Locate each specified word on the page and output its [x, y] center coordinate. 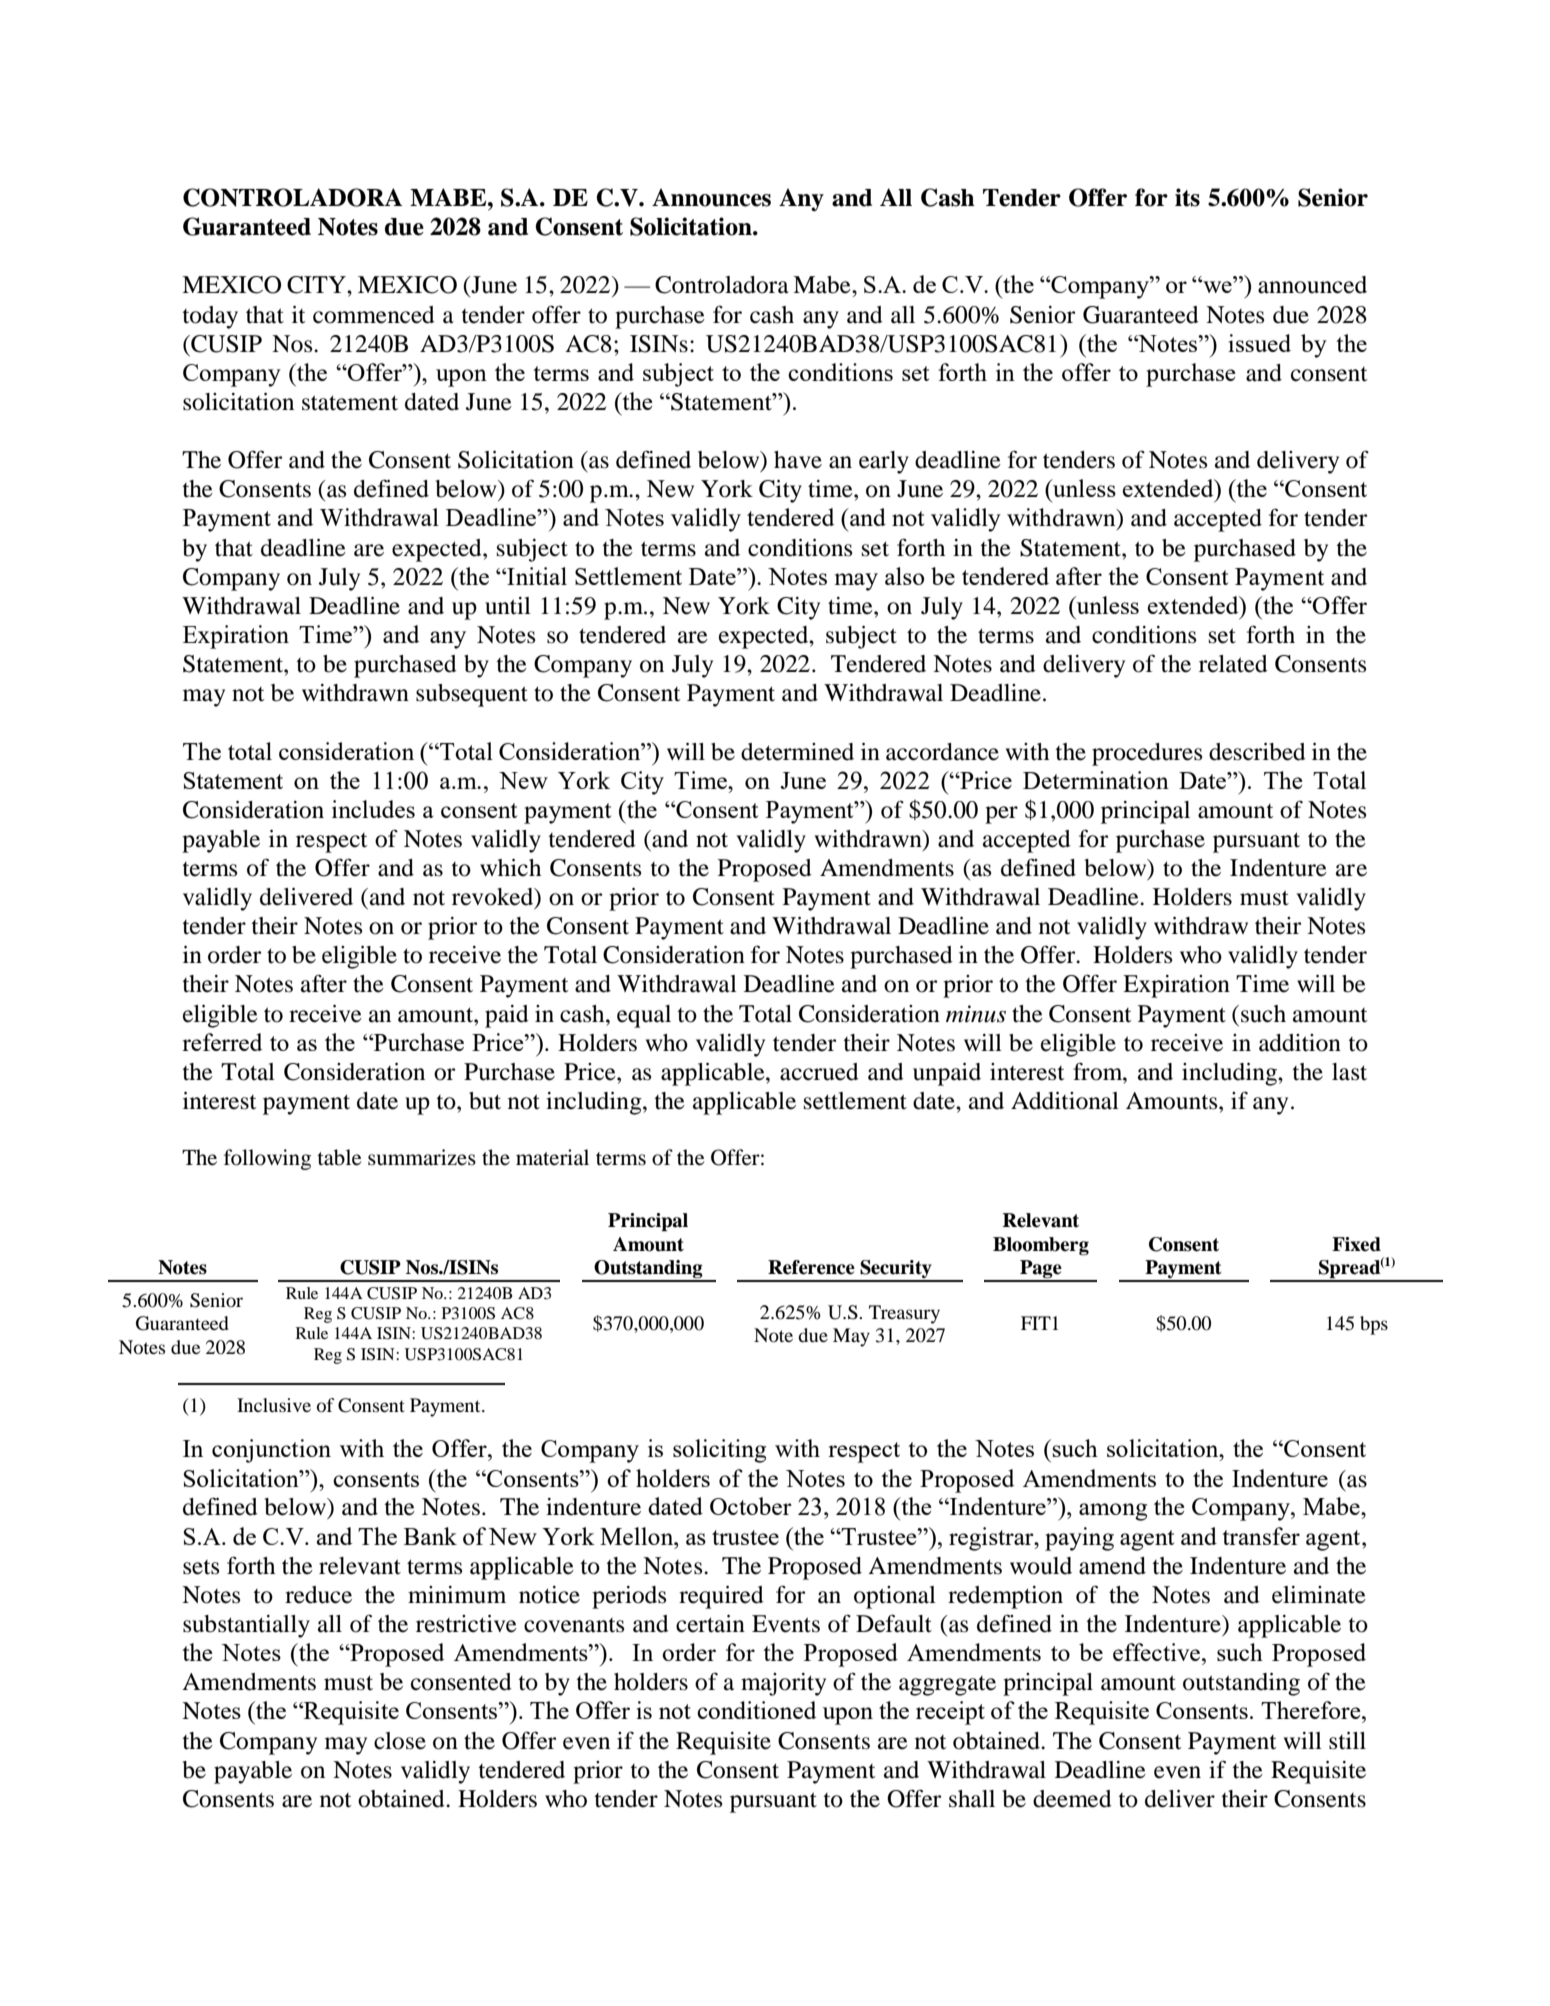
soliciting [719, 1451]
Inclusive [274, 1405]
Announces [711, 197]
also [904, 576]
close [400, 1741]
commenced [374, 315]
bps [1374, 1325]
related [1233, 664]
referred [222, 1042]
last [1349, 1072]
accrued [819, 1072]
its [1187, 197]
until [508, 606]
